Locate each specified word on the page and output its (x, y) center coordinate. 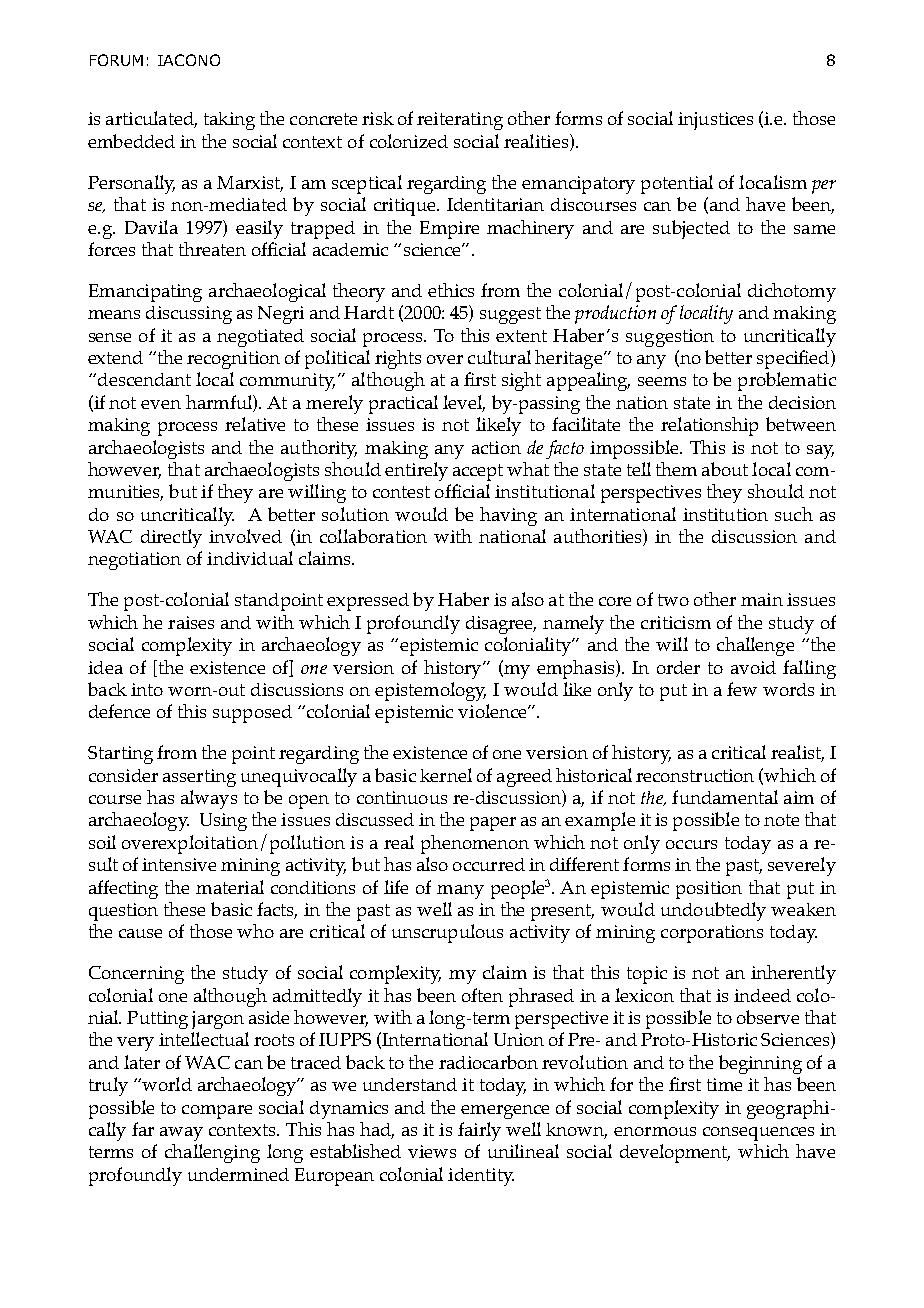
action (496, 447)
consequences (758, 1134)
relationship (709, 426)
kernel (446, 775)
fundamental (725, 797)
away (181, 1134)
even (161, 404)
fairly (479, 1131)
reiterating (460, 121)
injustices (715, 121)
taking (229, 121)
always (209, 799)
